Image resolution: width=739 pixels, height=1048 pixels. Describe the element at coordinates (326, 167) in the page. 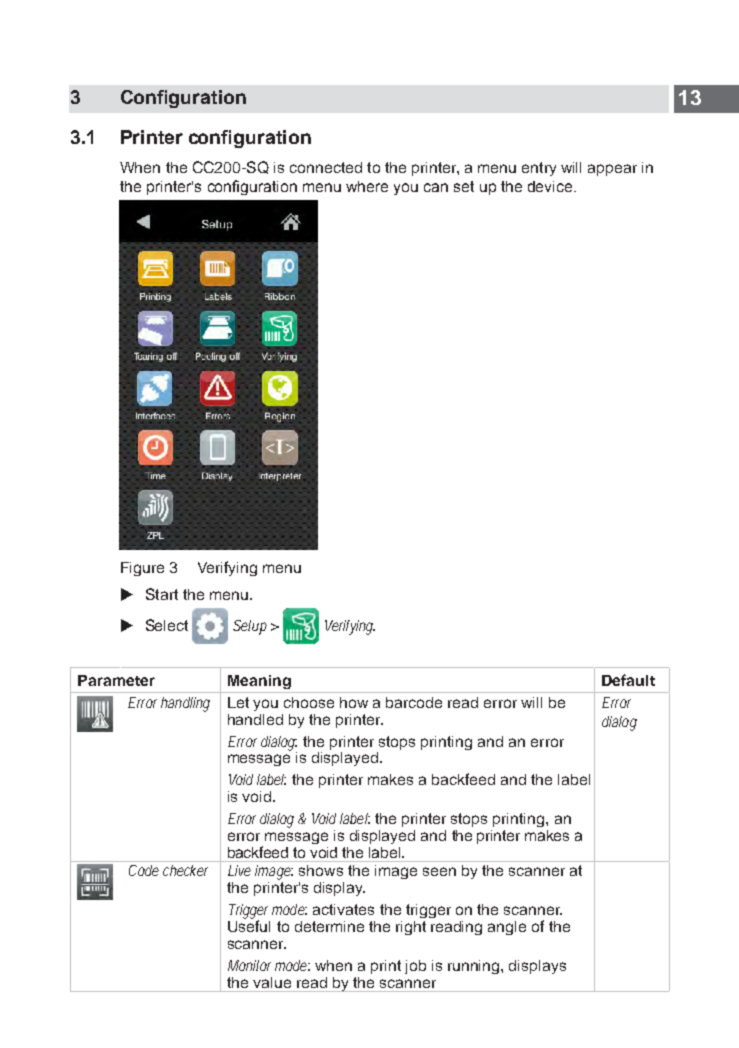

I see `connected` at that location.
